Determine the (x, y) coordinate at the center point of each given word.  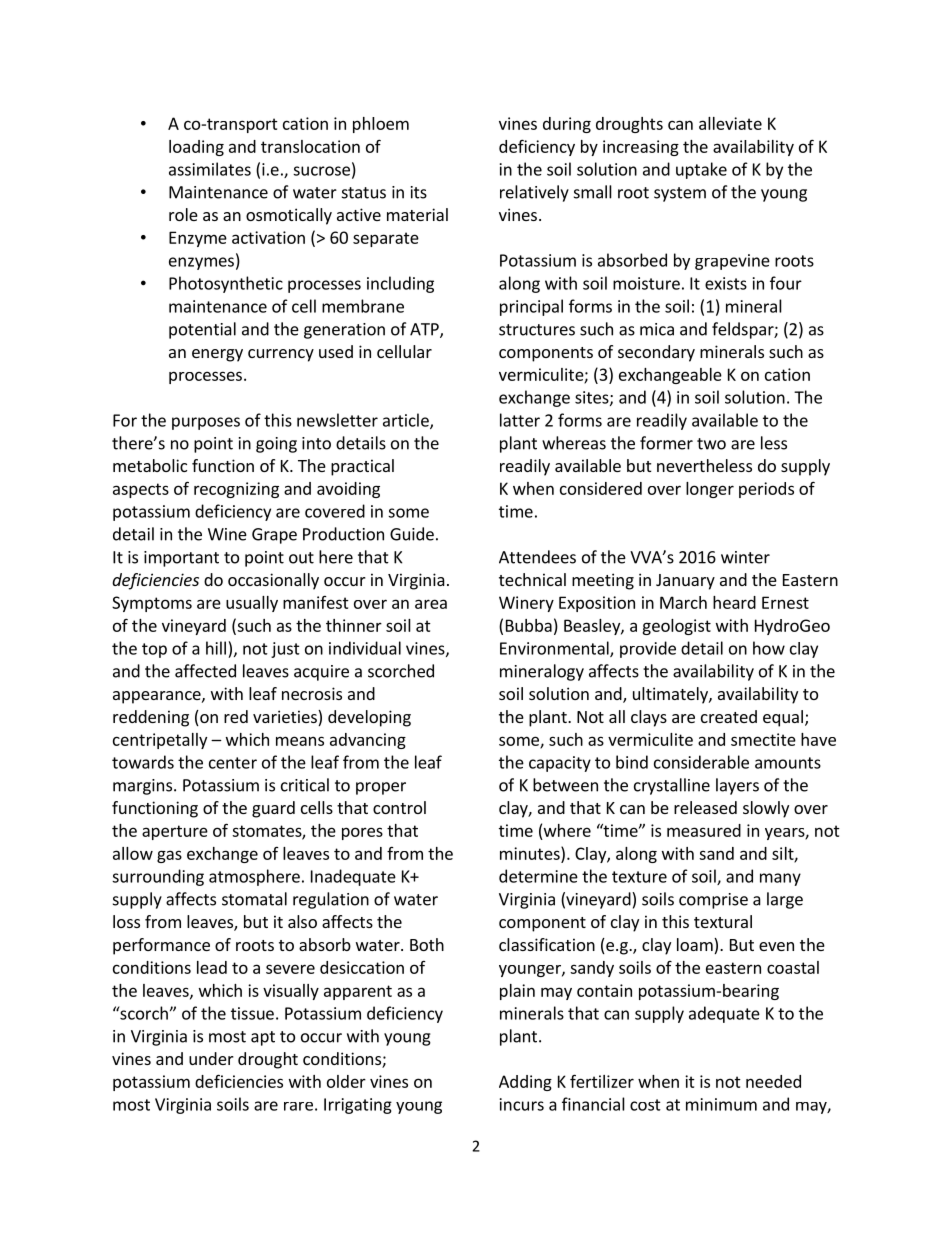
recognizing (236, 490)
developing (369, 718)
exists (726, 283)
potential (202, 330)
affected (205, 671)
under (211, 1058)
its (419, 192)
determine (538, 876)
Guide (412, 534)
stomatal (254, 899)
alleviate (730, 123)
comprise (713, 901)
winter (745, 557)
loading (196, 148)
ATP (425, 330)
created (729, 716)
